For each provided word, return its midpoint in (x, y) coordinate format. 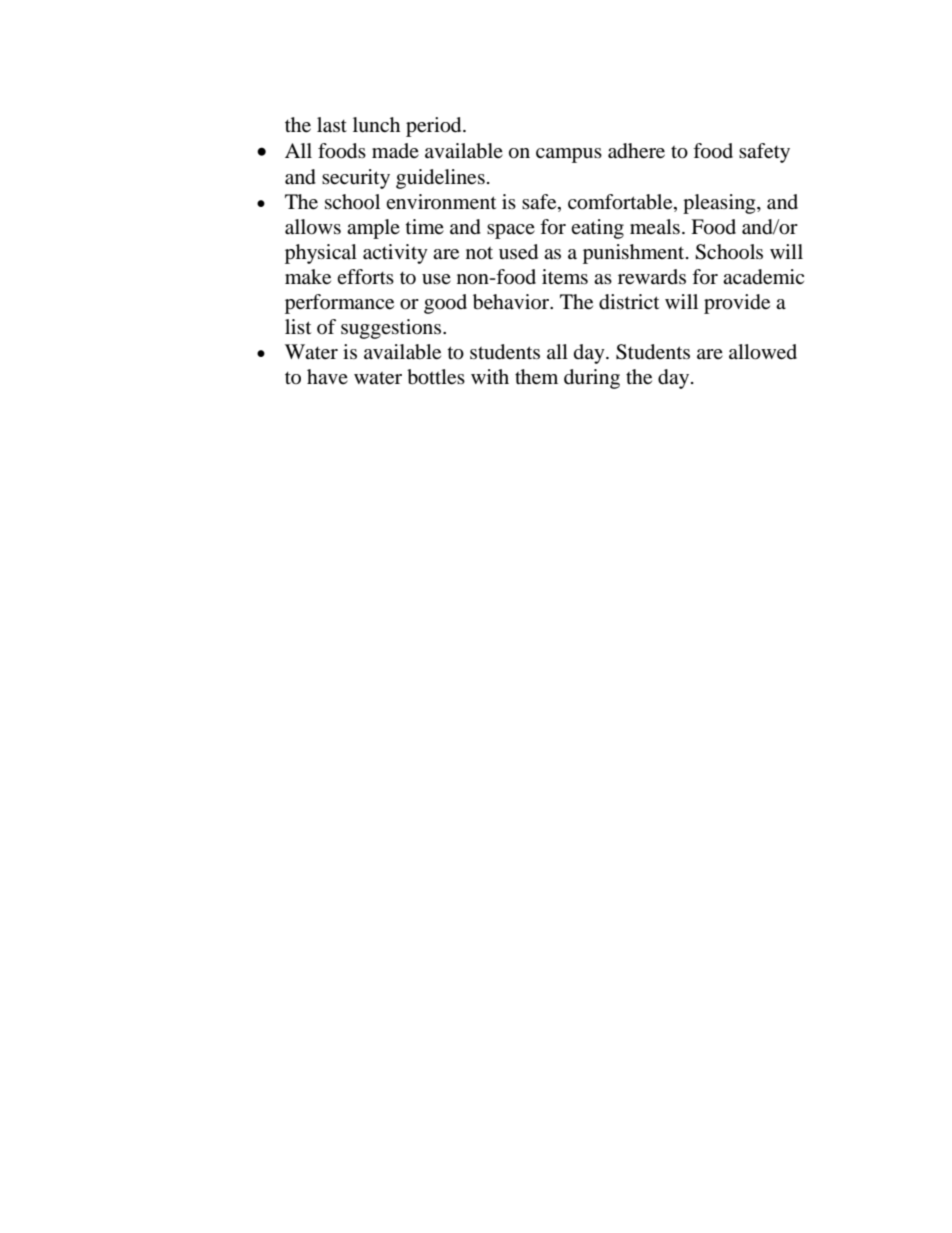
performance (339, 304)
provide (737, 304)
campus (569, 155)
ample (373, 229)
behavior (512, 302)
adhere (636, 151)
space (511, 231)
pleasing (720, 204)
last (332, 125)
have (327, 376)
